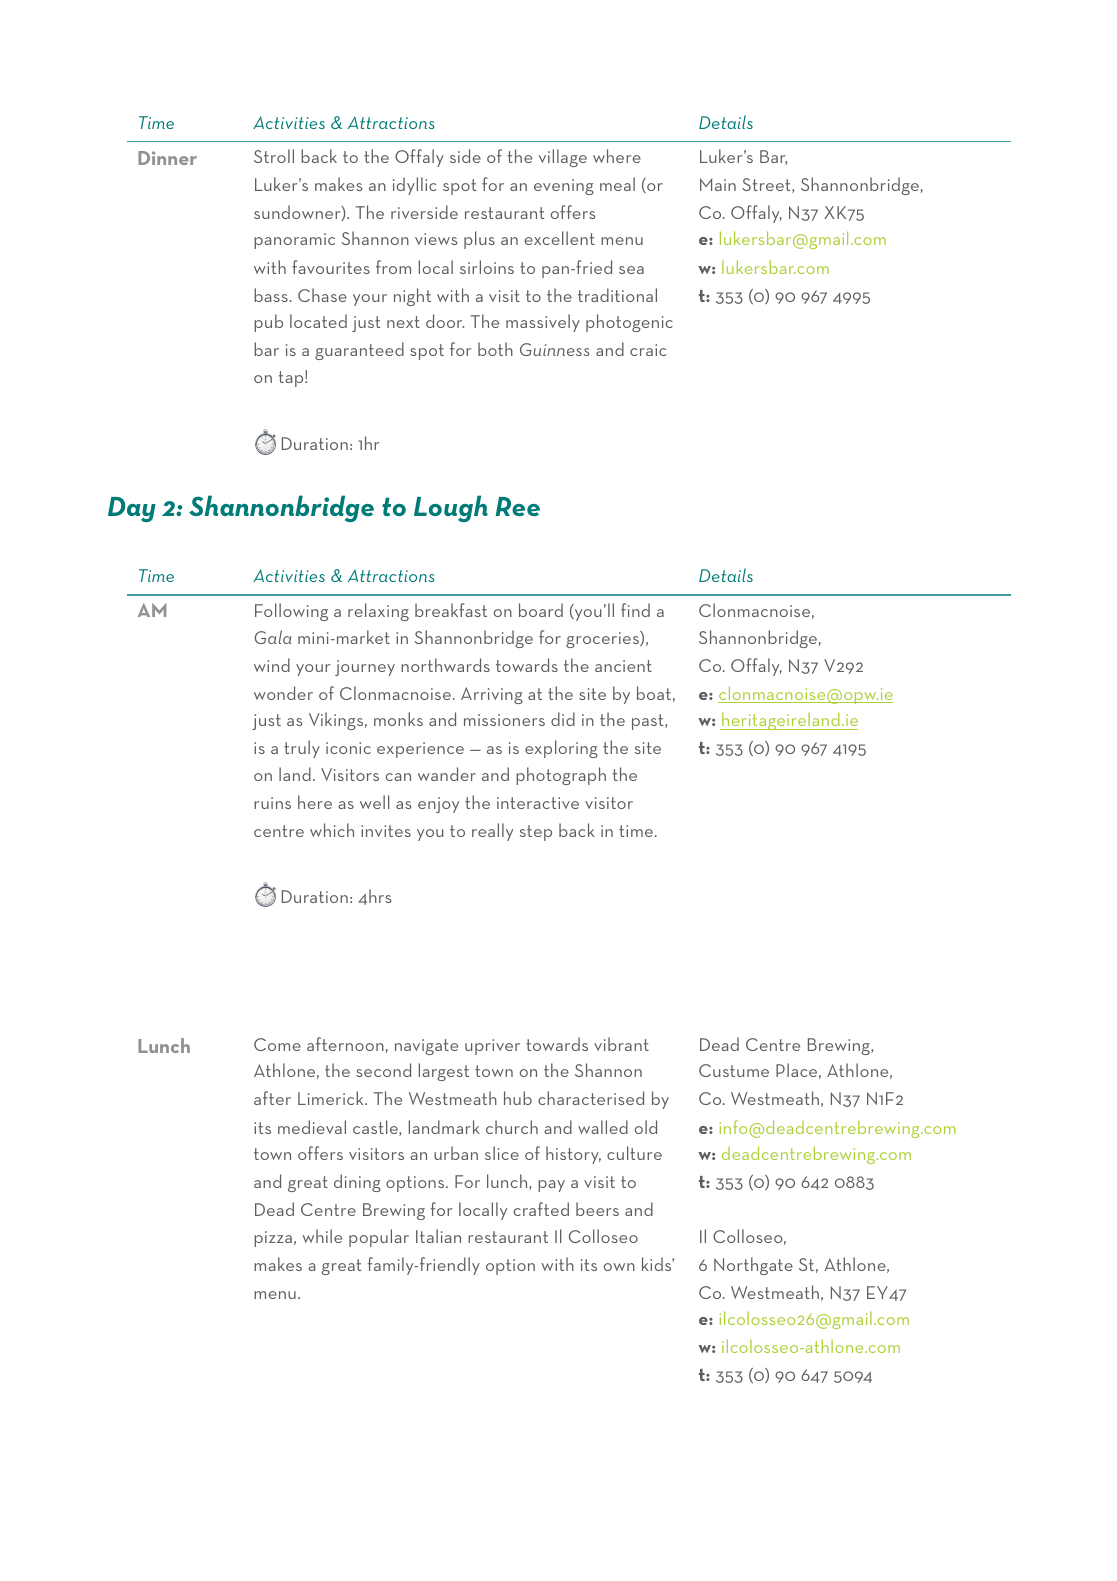 Image resolution: width=1117 pixels, height=1581 pixels. I want to click on Come, so click(277, 1044).
